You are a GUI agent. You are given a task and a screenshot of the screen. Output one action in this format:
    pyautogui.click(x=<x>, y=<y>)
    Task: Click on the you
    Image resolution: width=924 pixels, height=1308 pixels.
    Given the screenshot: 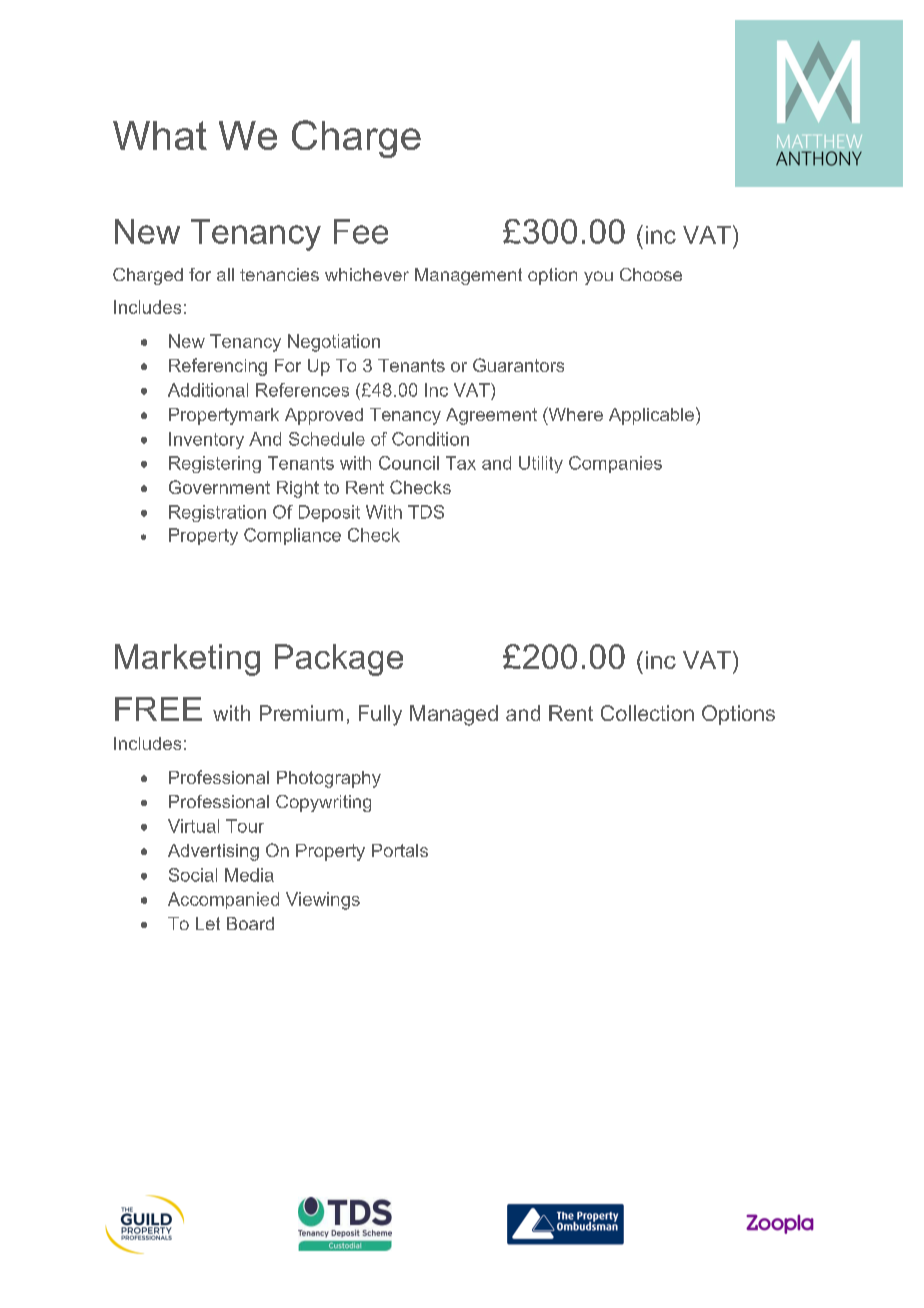 What is the action you would take?
    pyautogui.click(x=598, y=278)
